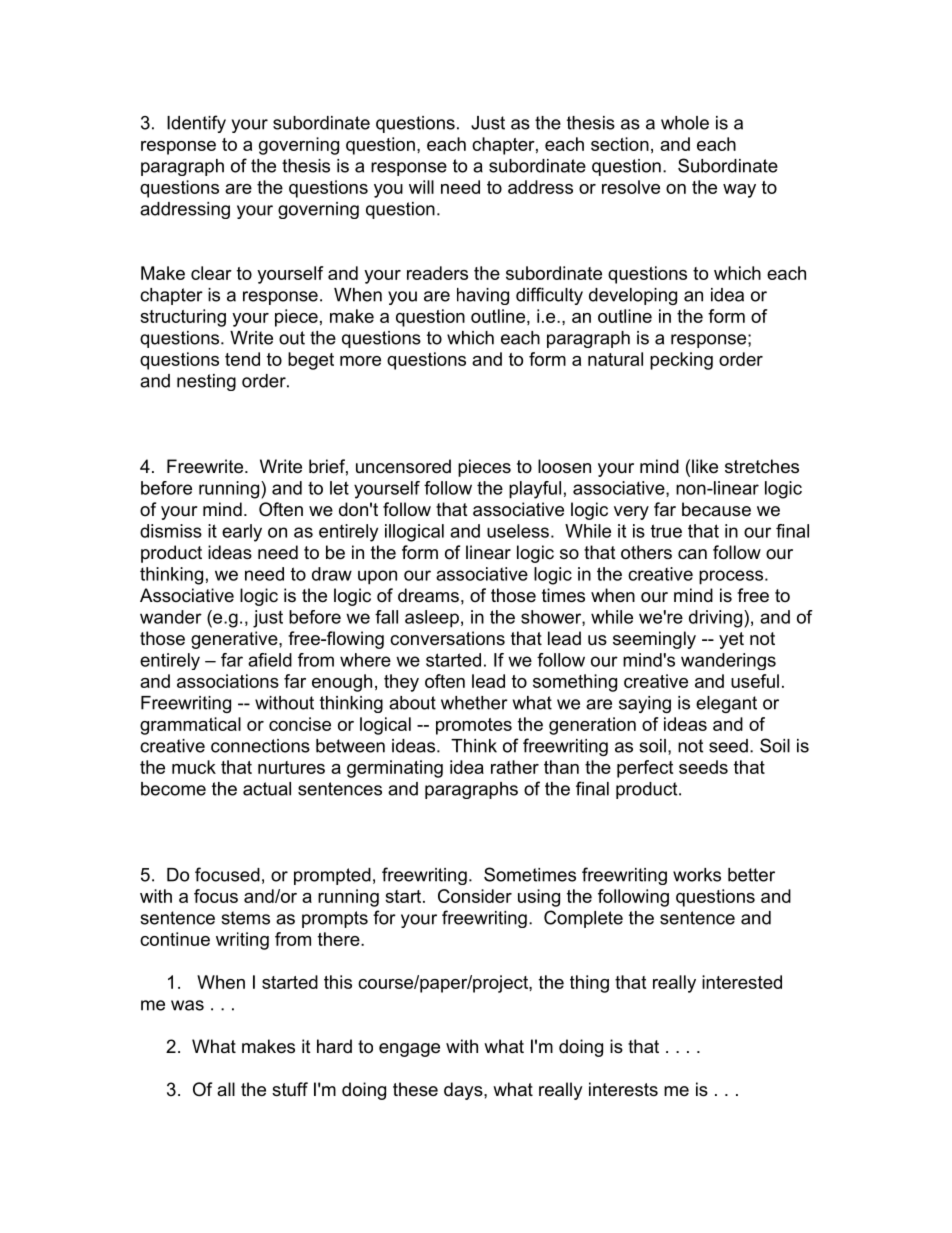  I want to click on useless, so click(518, 531).
